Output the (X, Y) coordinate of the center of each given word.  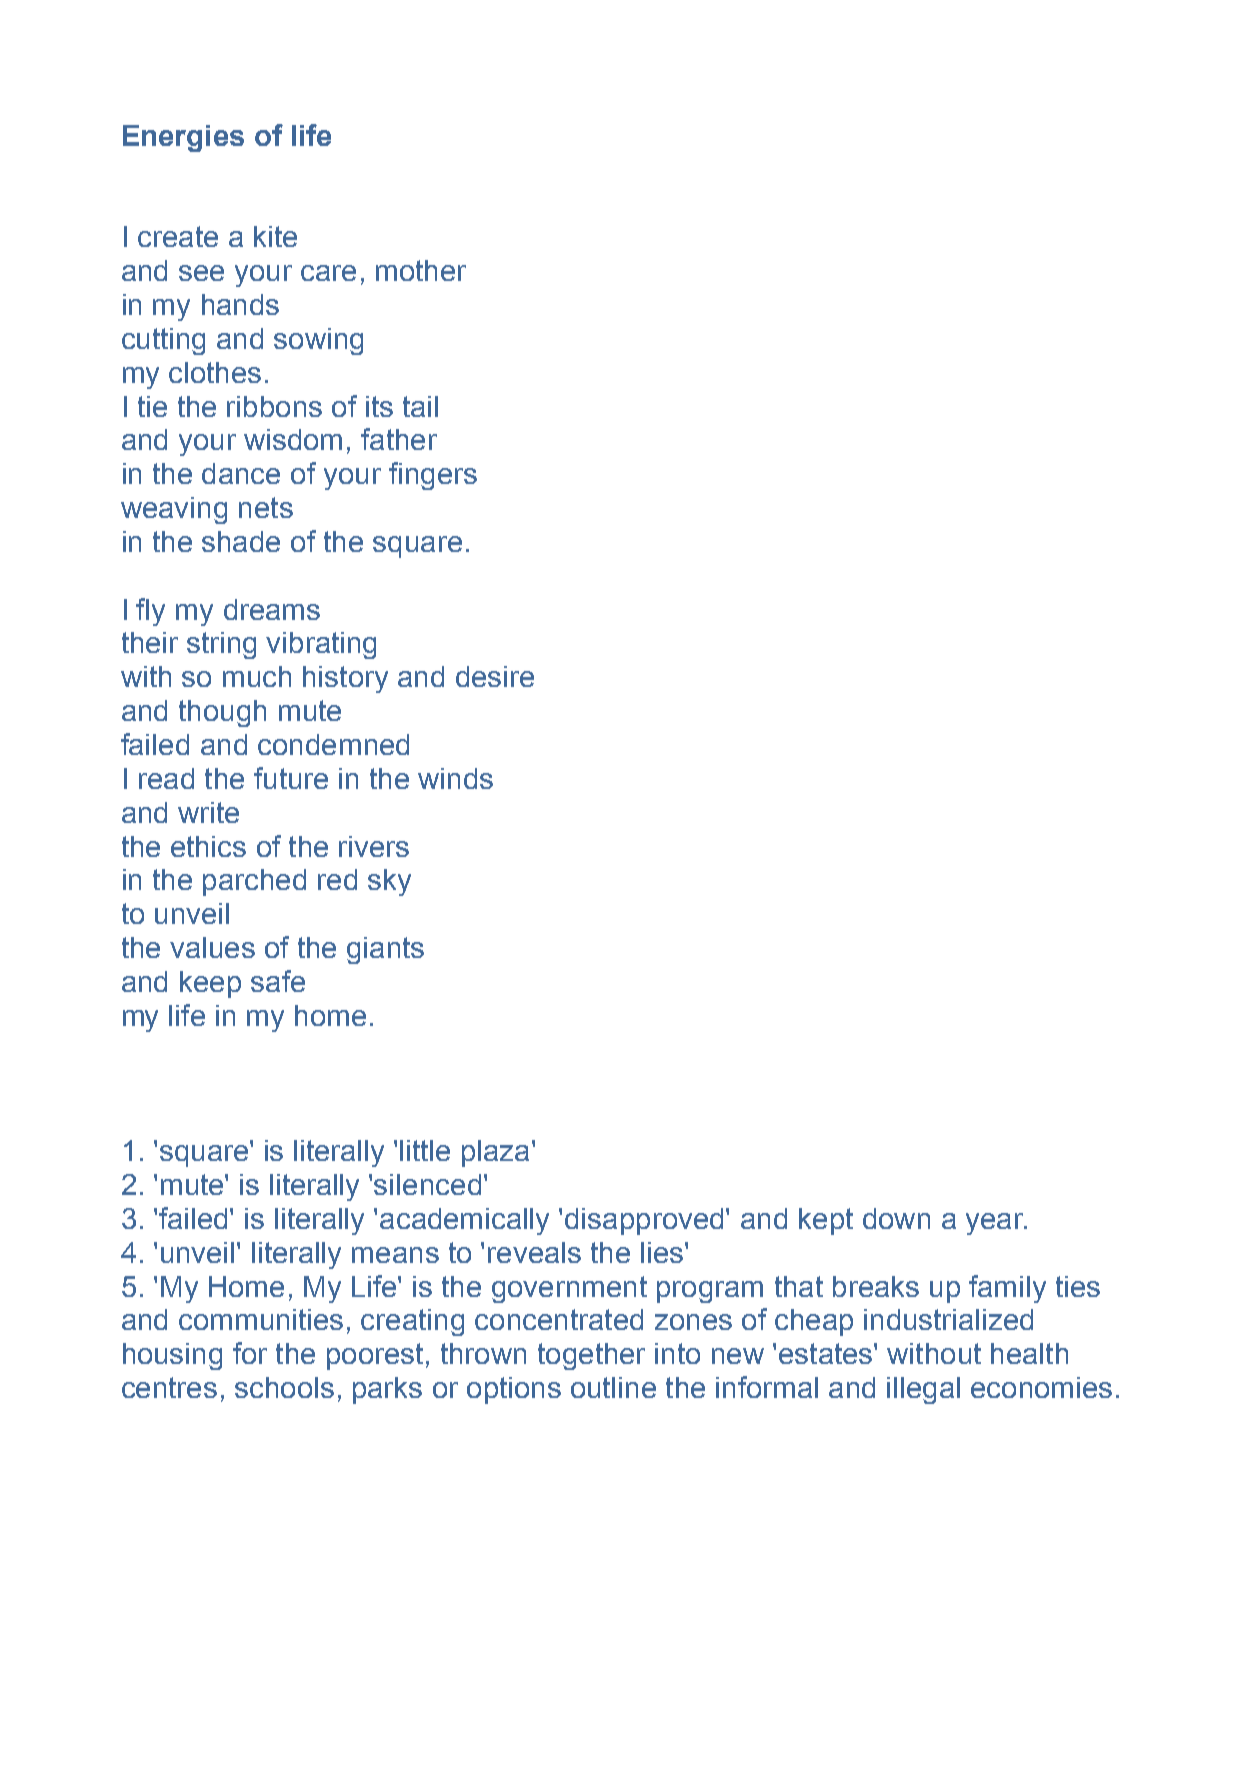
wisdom (293, 439)
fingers (433, 476)
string (221, 645)
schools (284, 1387)
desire (495, 676)
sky (389, 882)
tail (420, 406)
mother (421, 270)
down (896, 1218)
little (425, 1150)
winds (455, 778)
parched (254, 882)
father (399, 439)
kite (275, 236)
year (996, 1224)
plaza (495, 1153)
